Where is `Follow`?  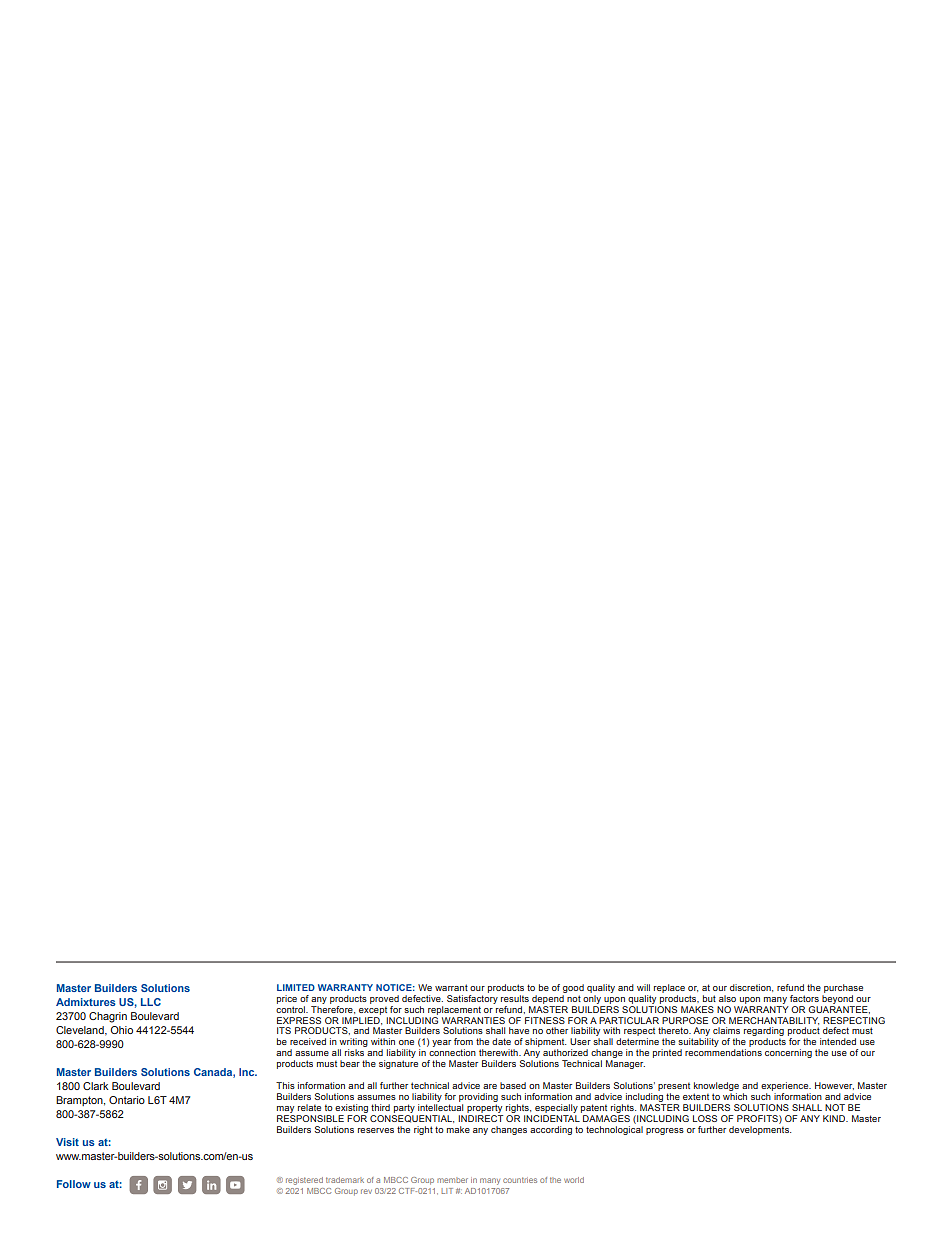 Follow is located at coordinates (74, 1184).
